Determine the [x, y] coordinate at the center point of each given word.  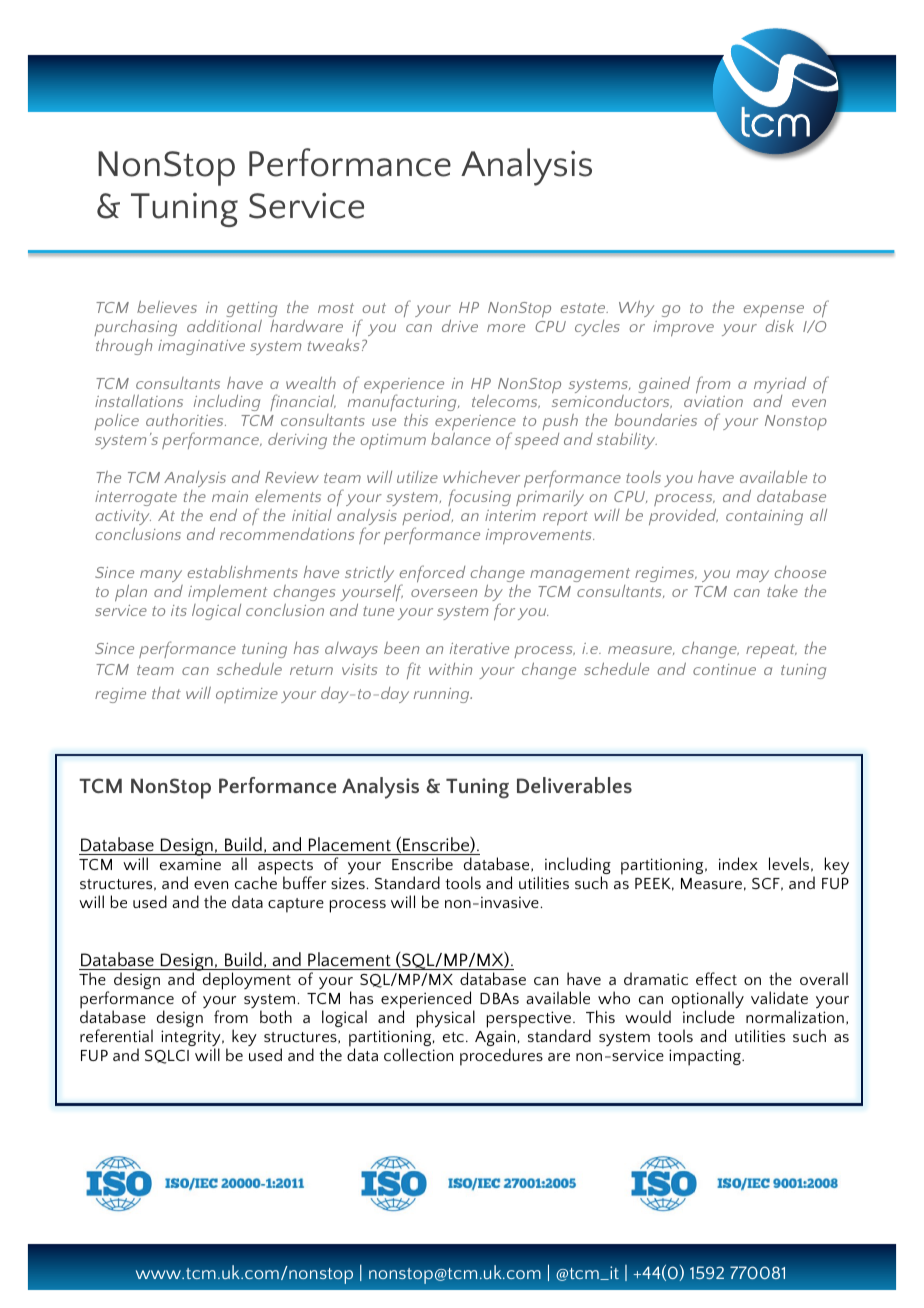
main [230, 496]
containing [764, 517]
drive [460, 325]
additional [224, 325]
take [782, 591]
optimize [247, 695]
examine [190, 864]
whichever [481, 477]
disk [779, 325]
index [738, 863]
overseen [444, 593]
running [443, 695]
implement [227, 593]
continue [724, 669]
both [276, 1016]
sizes [349, 883]
